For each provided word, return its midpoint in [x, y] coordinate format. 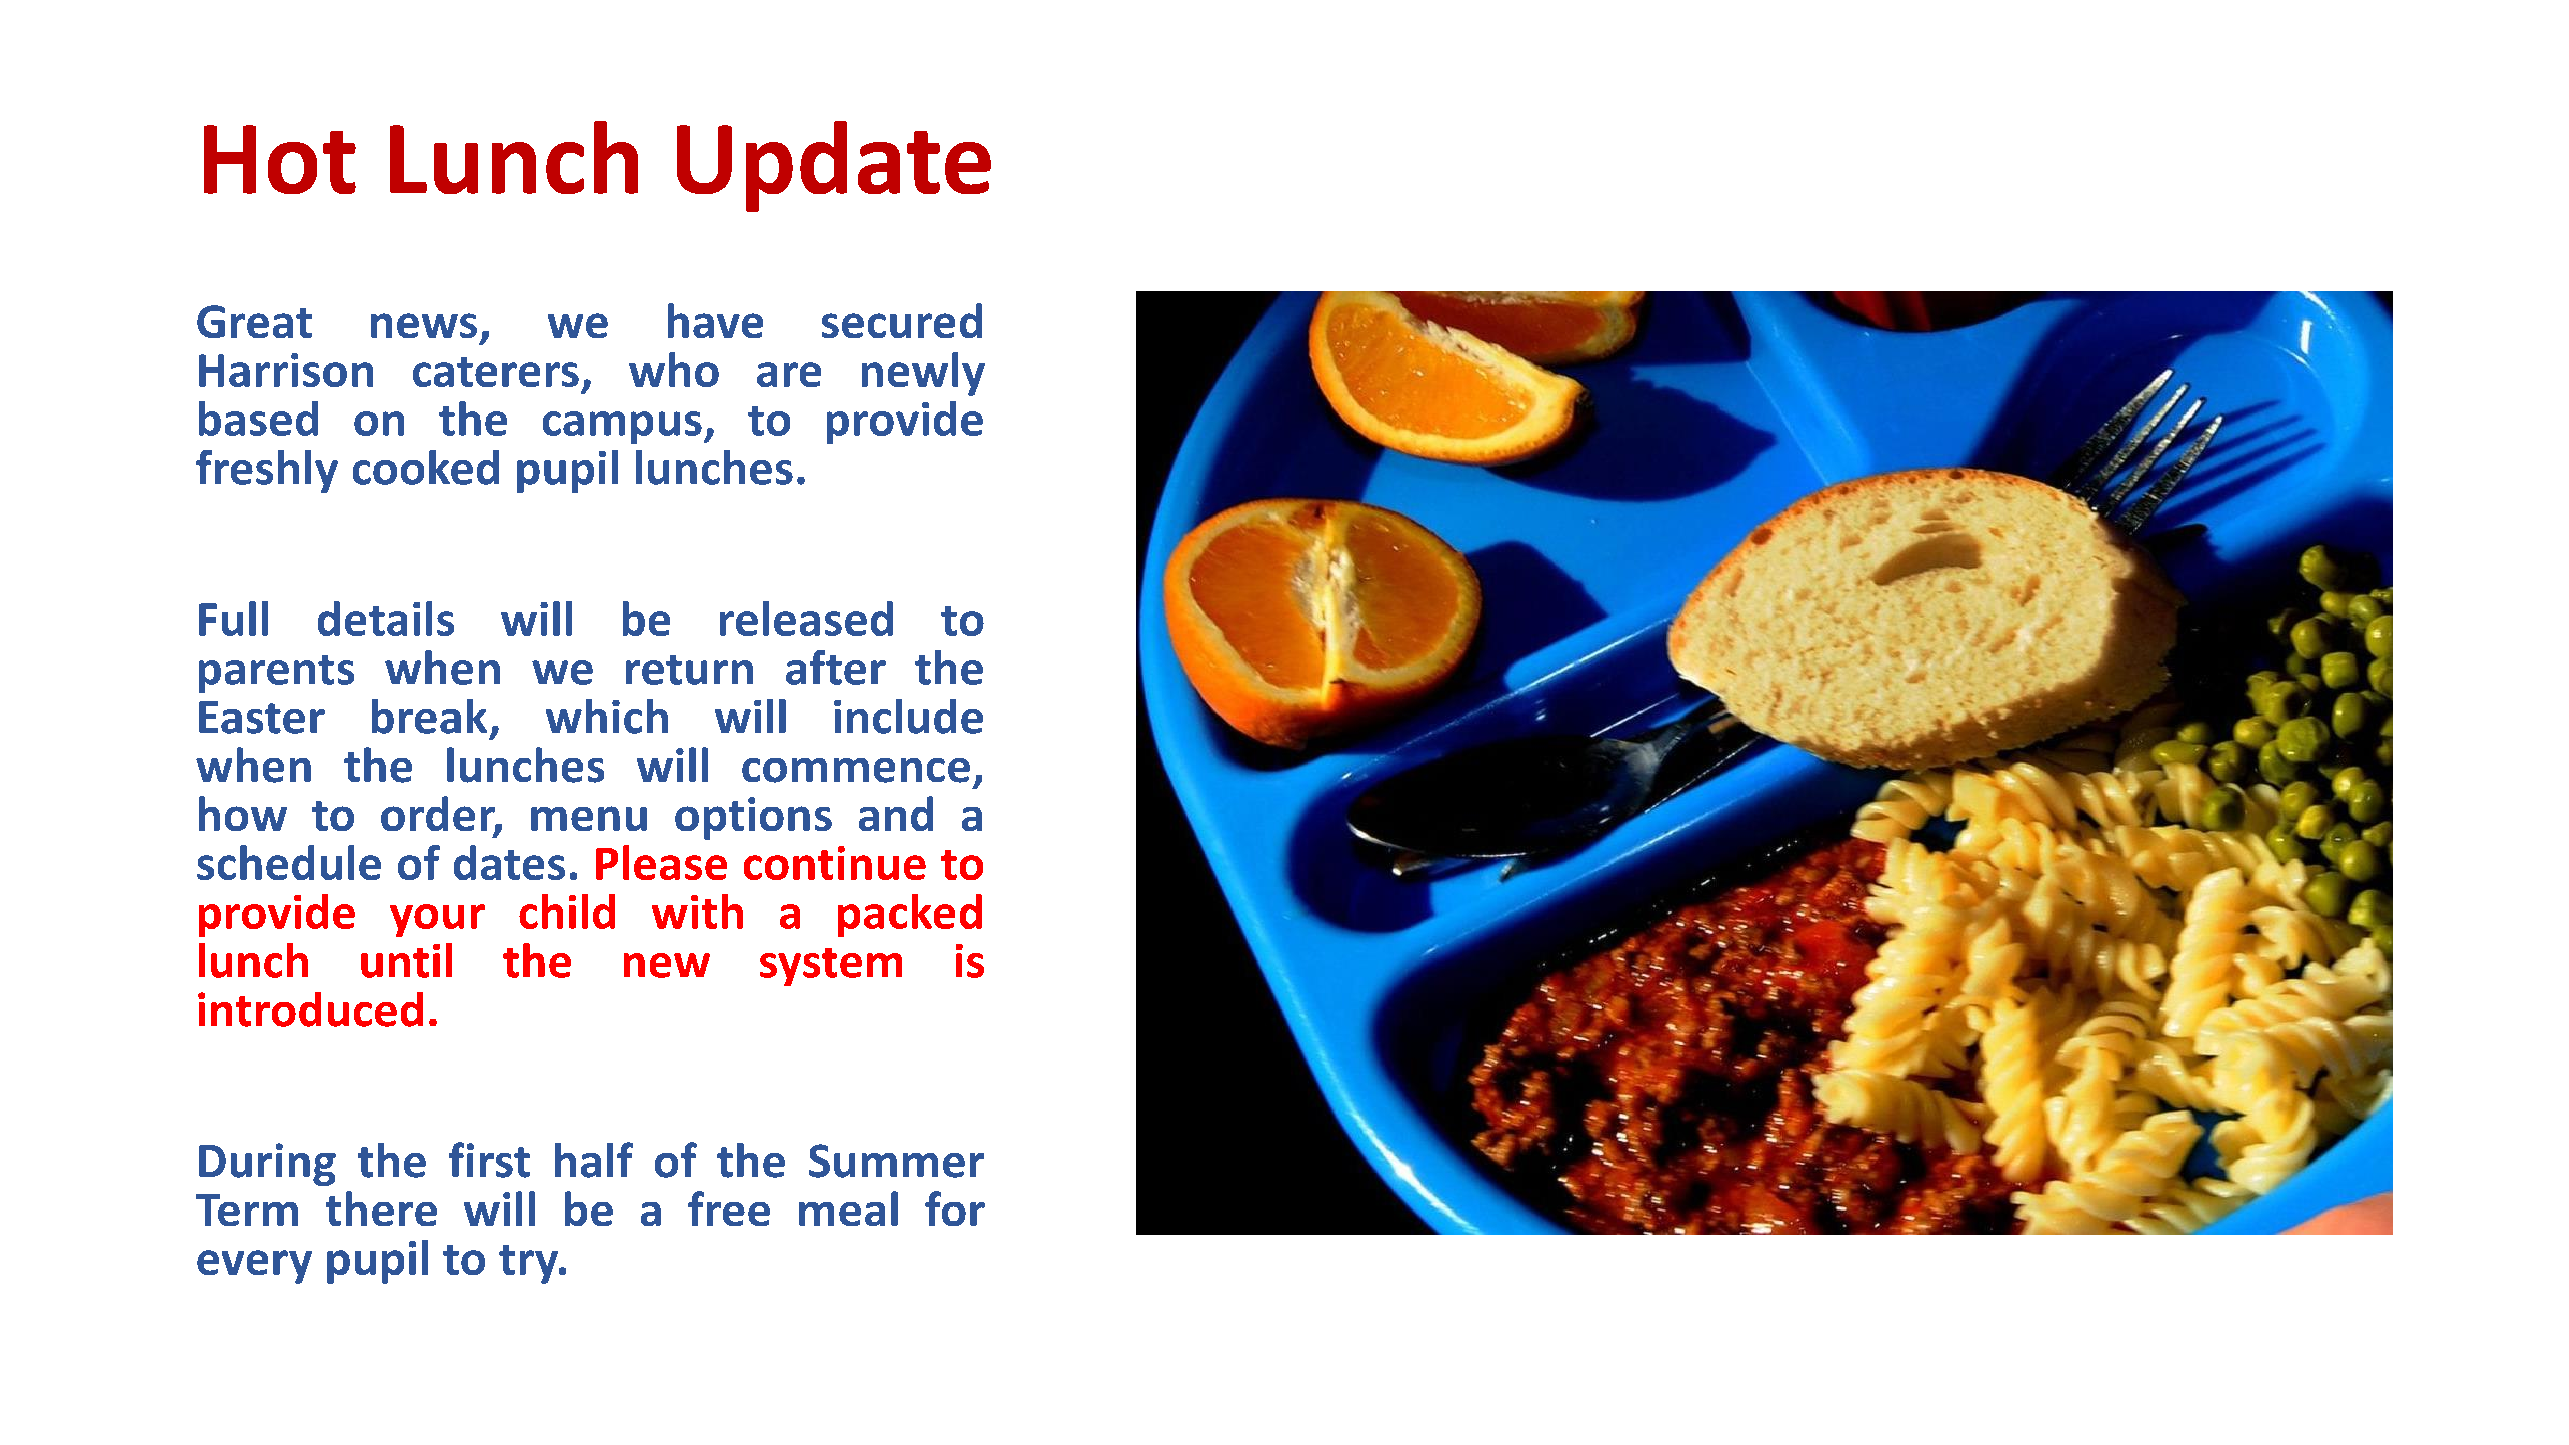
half [594, 1160]
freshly [267, 471]
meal [848, 1208]
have [715, 320]
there [381, 1208]
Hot [280, 159]
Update [834, 166]
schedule [289, 862]
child [567, 911]
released [806, 618]
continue [835, 863]
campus [622, 427]
